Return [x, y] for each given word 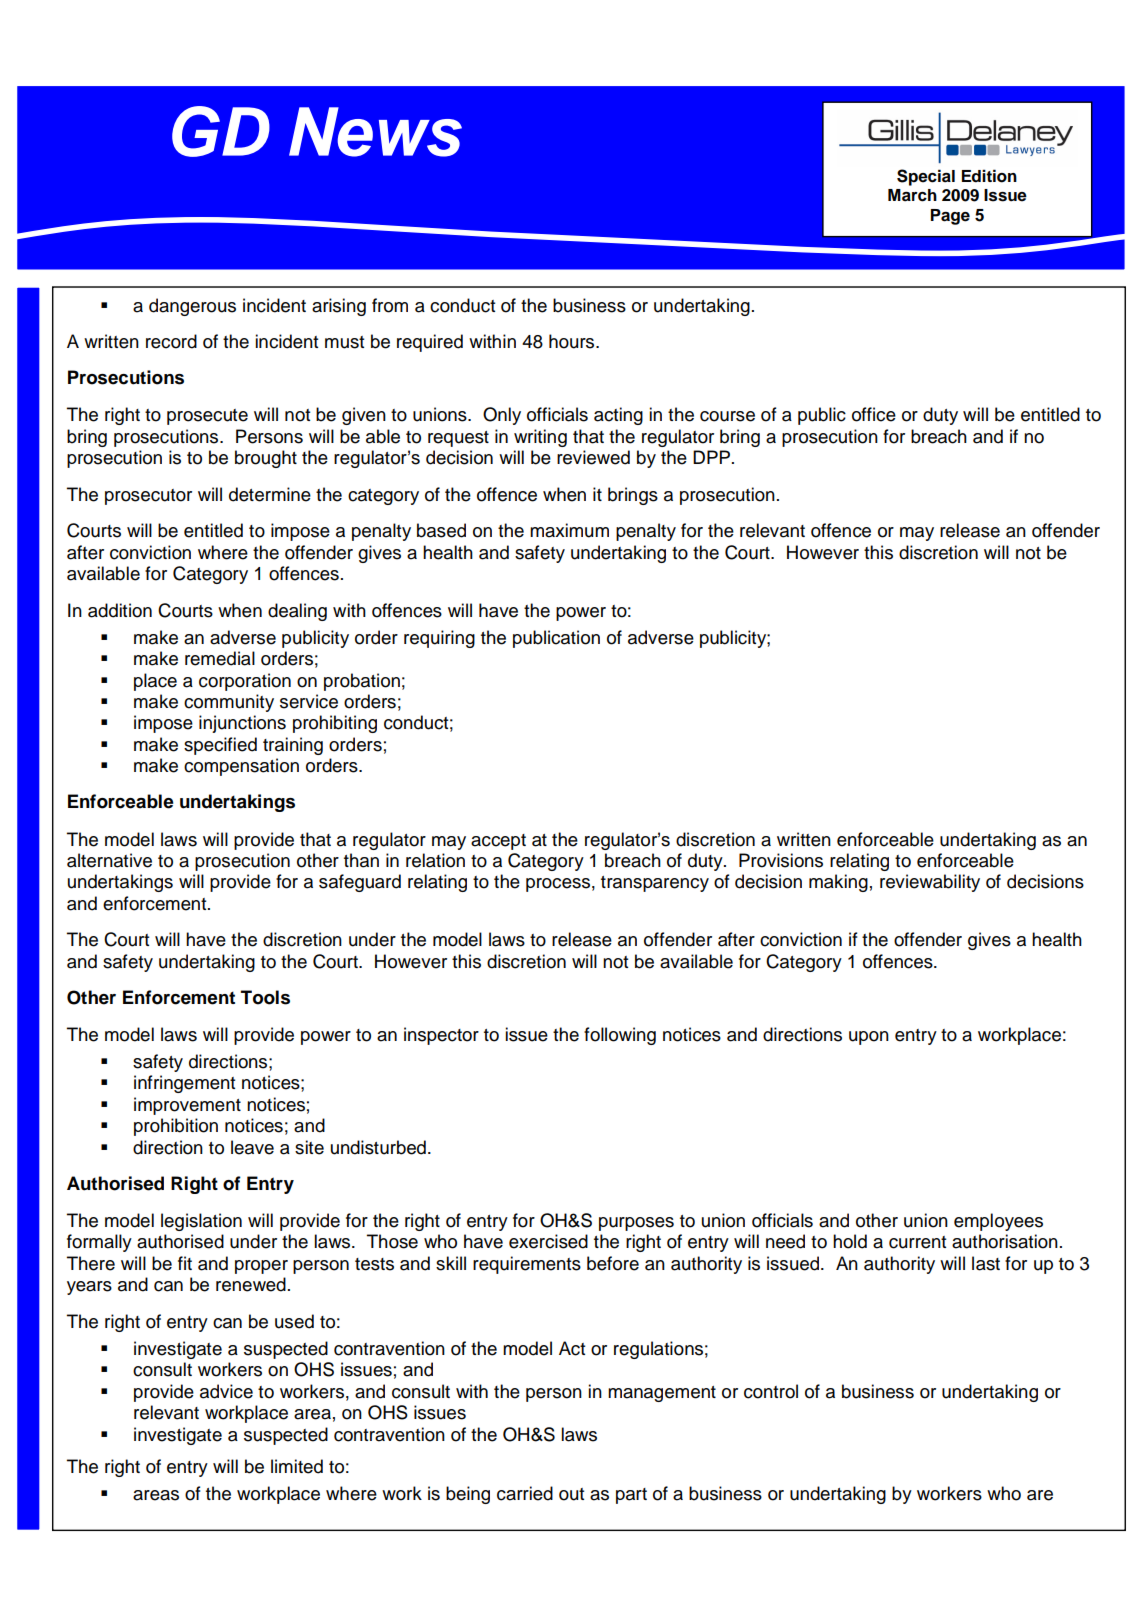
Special [926, 177]
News [375, 132]
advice [226, 1391]
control [771, 1391]
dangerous [192, 307]
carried [525, 1493]
